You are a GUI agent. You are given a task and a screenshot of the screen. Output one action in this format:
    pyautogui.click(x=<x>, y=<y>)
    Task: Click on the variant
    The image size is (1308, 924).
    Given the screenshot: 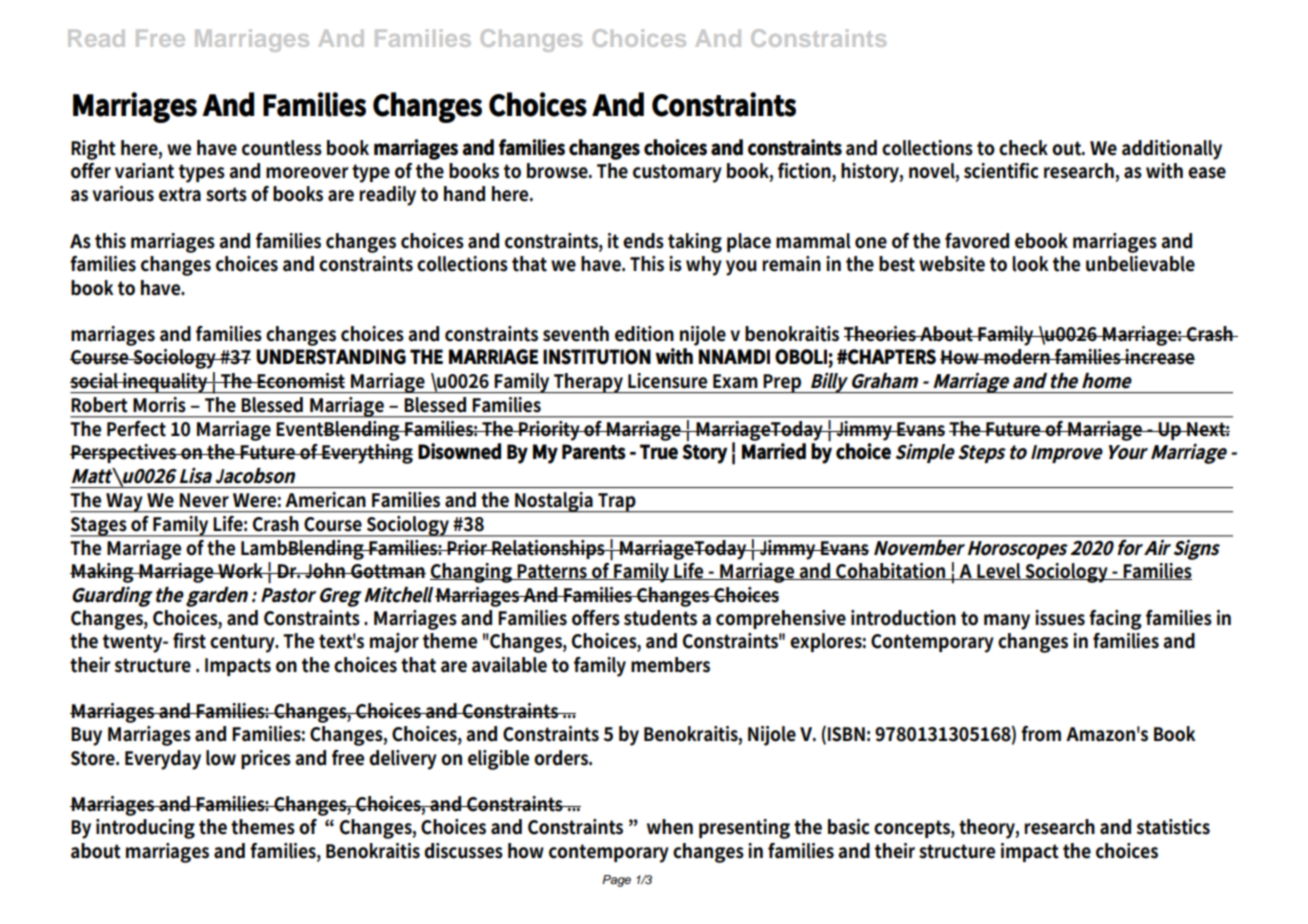 What is the action you would take?
    pyautogui.click(x=144, y=171)
